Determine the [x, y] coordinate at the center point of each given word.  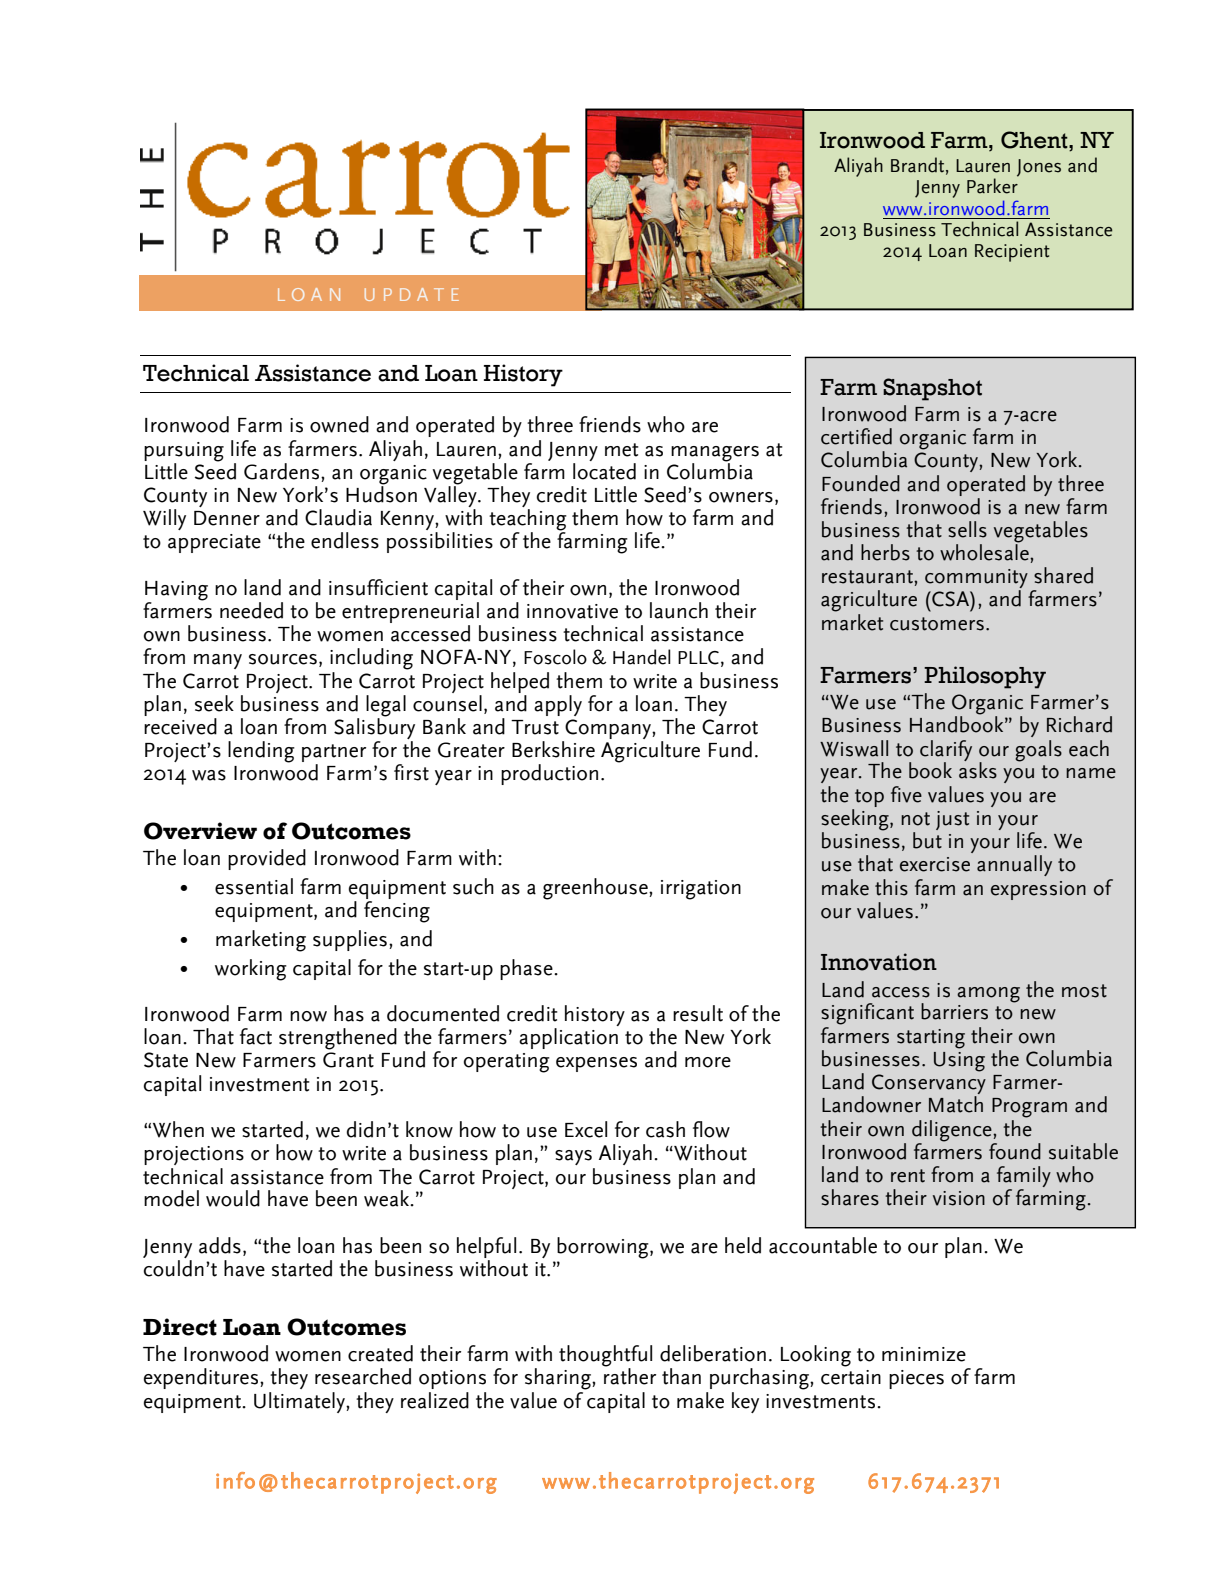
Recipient [1012, 253]
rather [630, 1375]
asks [978, 769]
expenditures [202, 1378]
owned [339, 424]
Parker [992, 185]
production [549, 774]
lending [261, 752]
